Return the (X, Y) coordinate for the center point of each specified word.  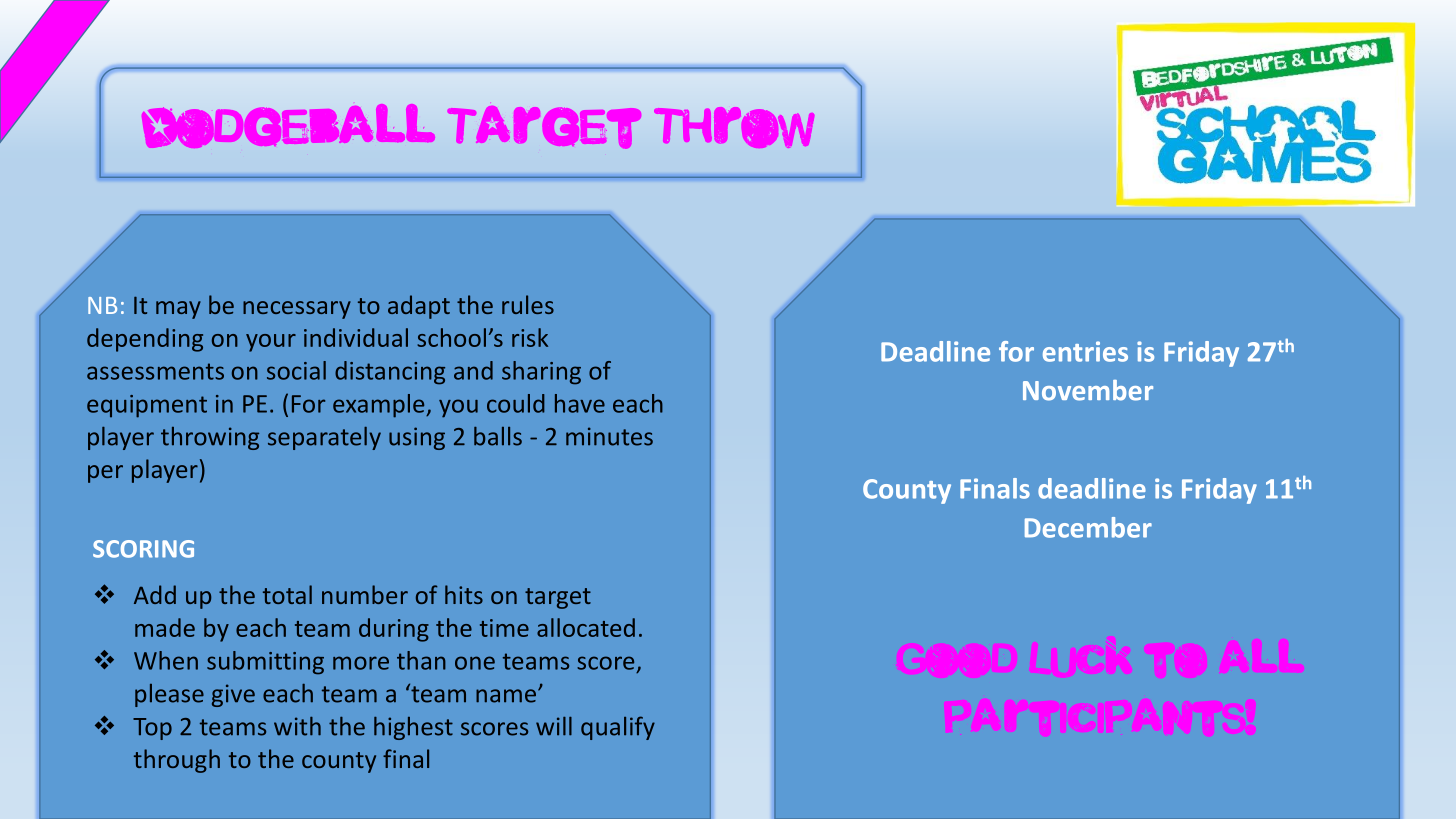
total (287, 594)
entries (1085, 351)
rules (528, 304)
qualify (618, 728)
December (1088, 527)
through (177, 761)
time (504, 628)
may (178, 310)
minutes (609, 436)
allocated (586, 627)
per (105, 474)
